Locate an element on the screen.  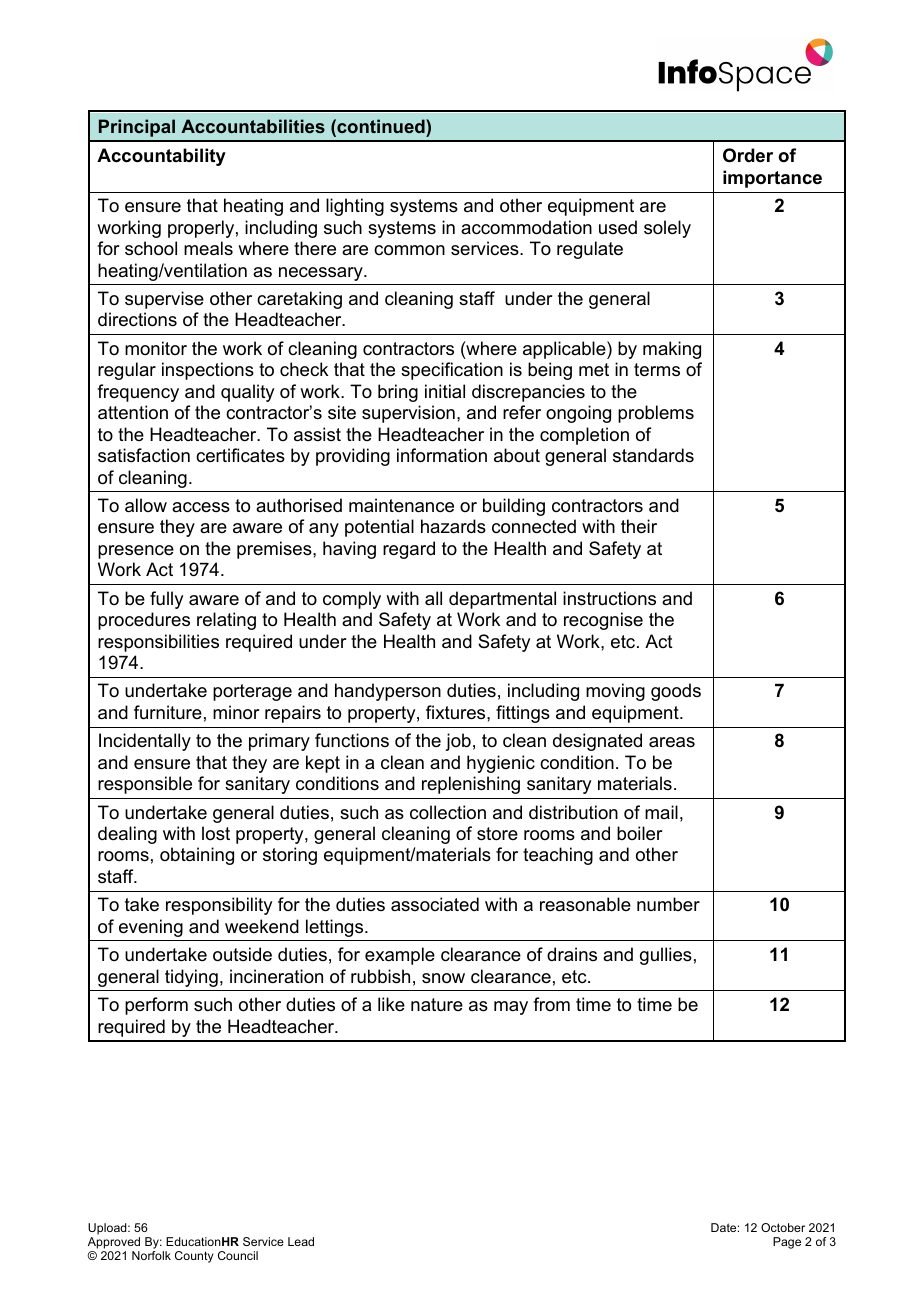
October is located at coordinates (783, 1227).
